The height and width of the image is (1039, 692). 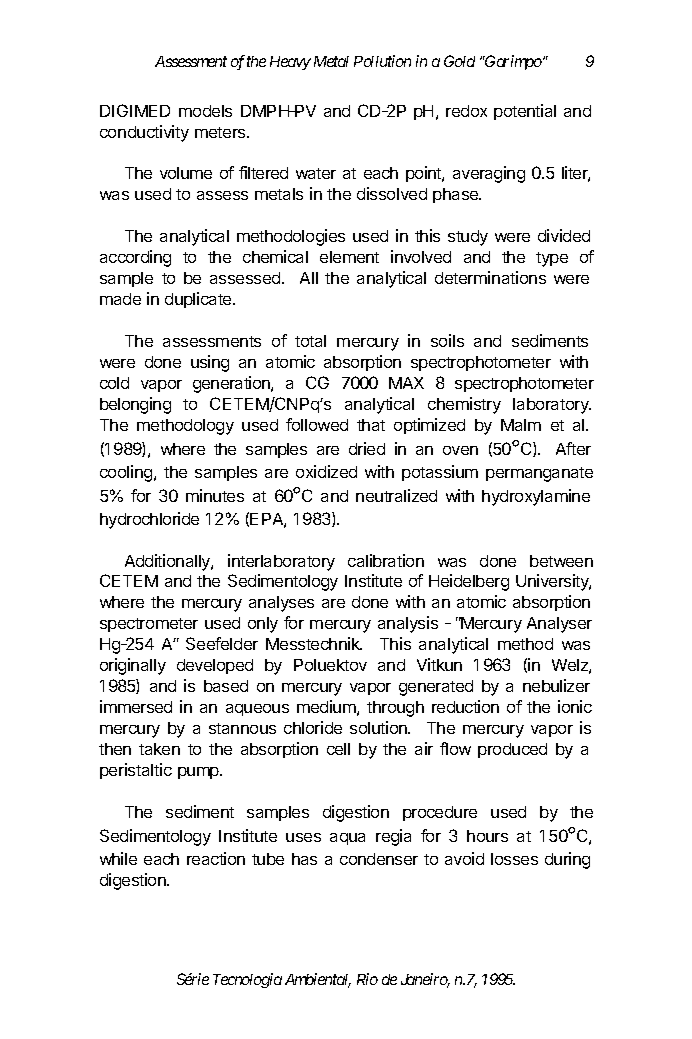 What do you see at coordinates (133, 666) in the image?
I see `originally` at bounding box center [133, 666].
